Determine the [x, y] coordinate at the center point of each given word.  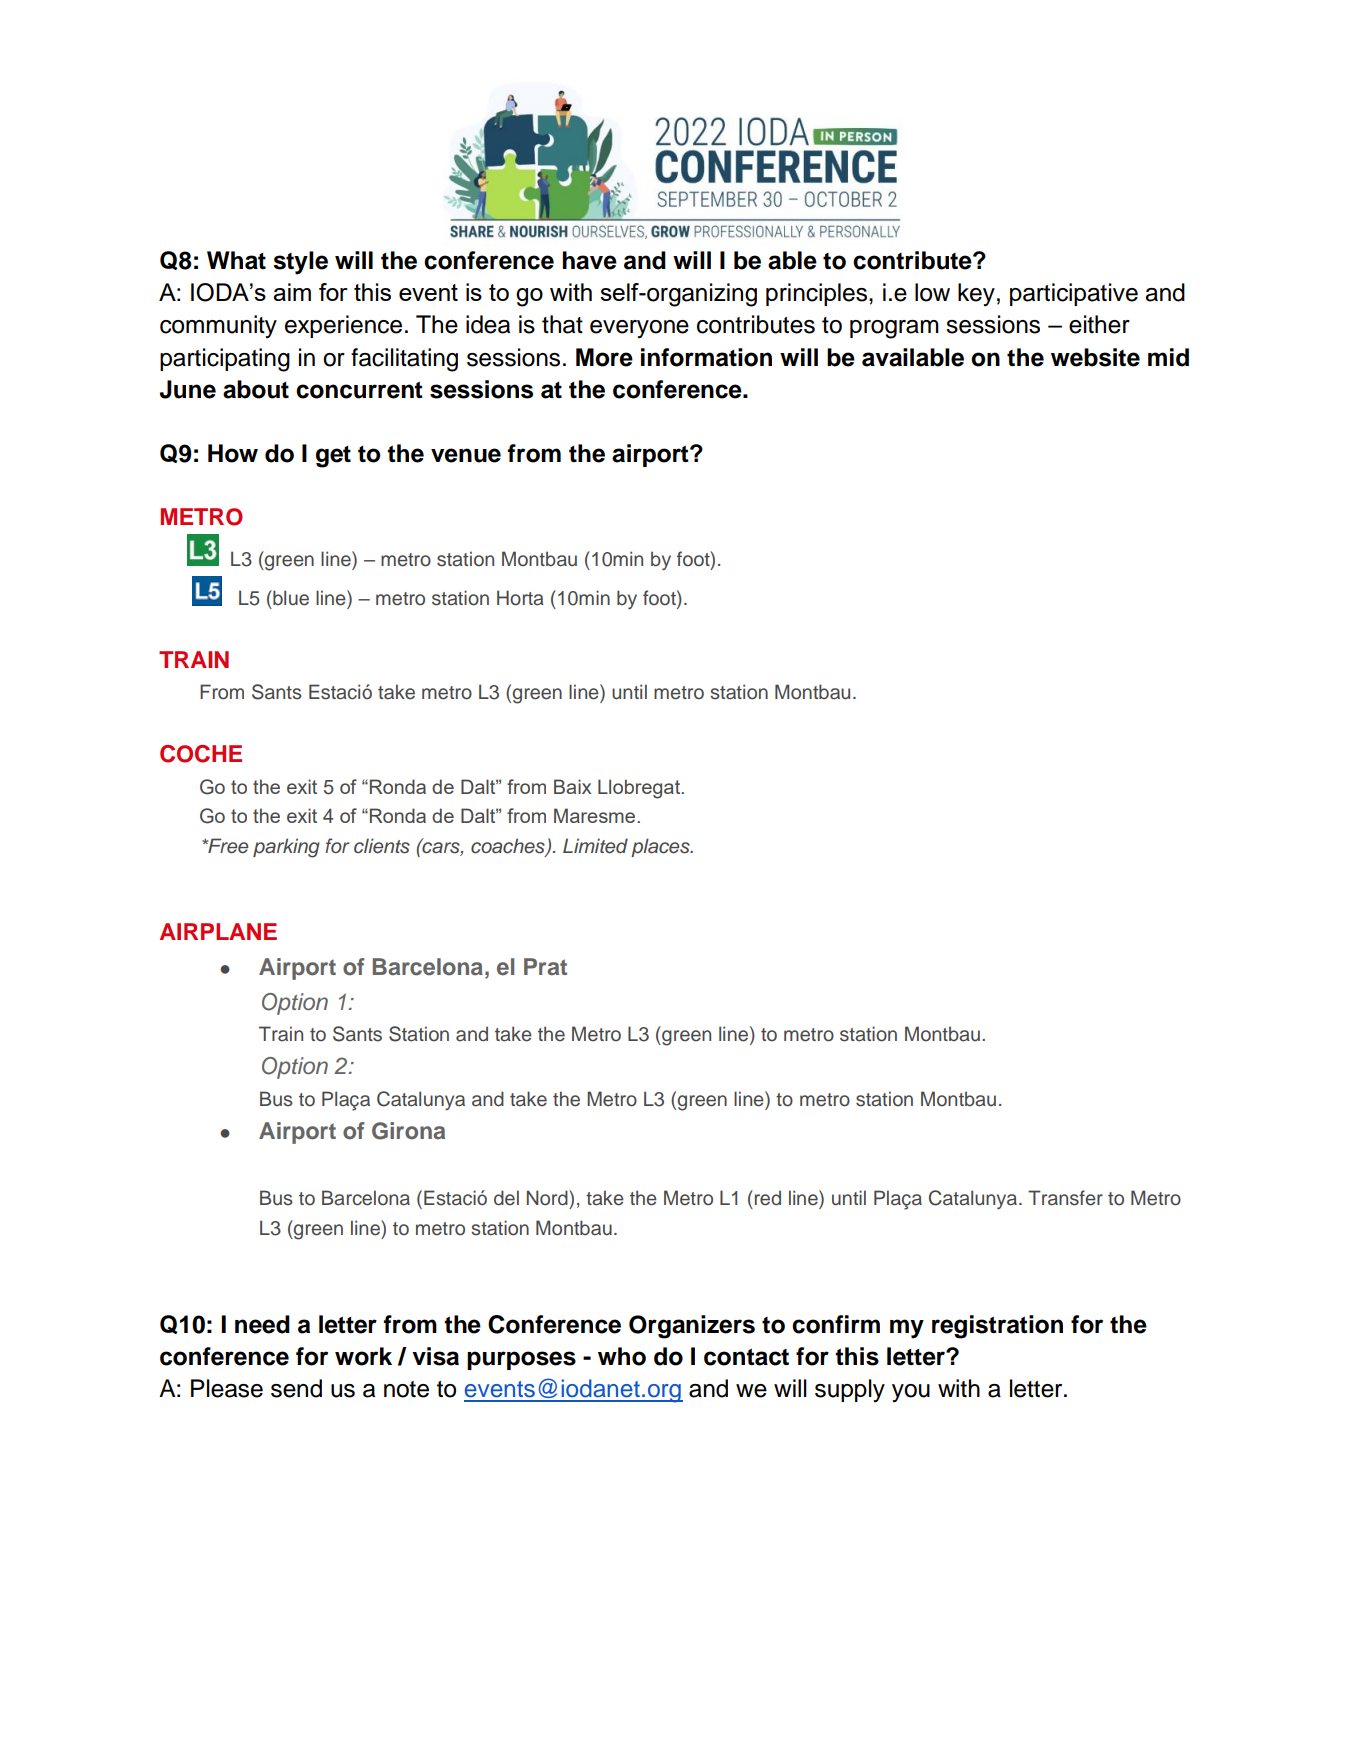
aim [292, 292]
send [296, 1388]
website [1095, 357]
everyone [639, 329]
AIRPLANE [218, 931]
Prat [545, 967]
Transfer [1065, 1198]
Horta [520, 598]
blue [290, 598]
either [1099, 324]
